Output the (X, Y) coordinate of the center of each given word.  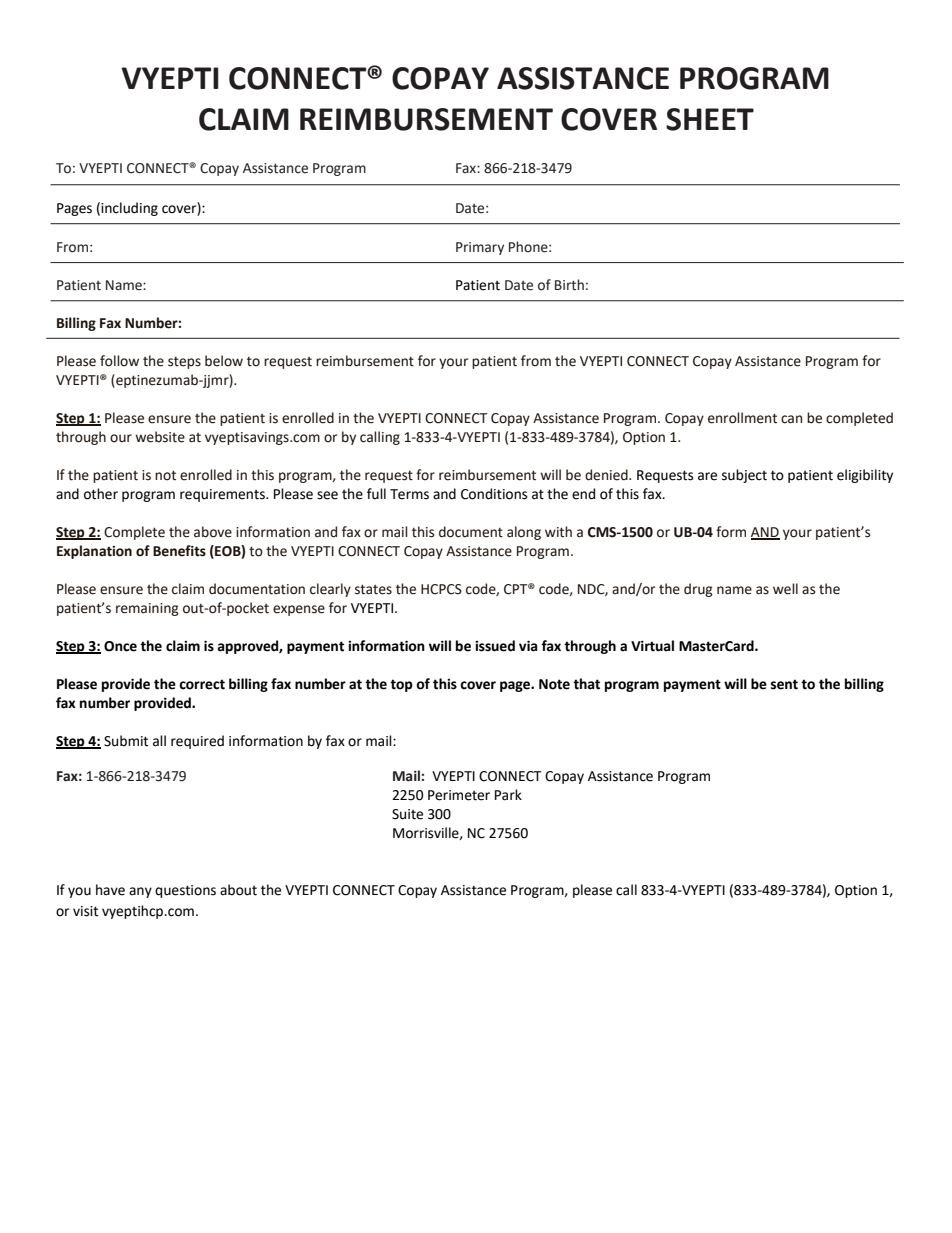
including (129, 209)
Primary (480, 248)
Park (508, 795)
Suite (407, 814)
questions (185, 891)
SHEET (710, 119)
